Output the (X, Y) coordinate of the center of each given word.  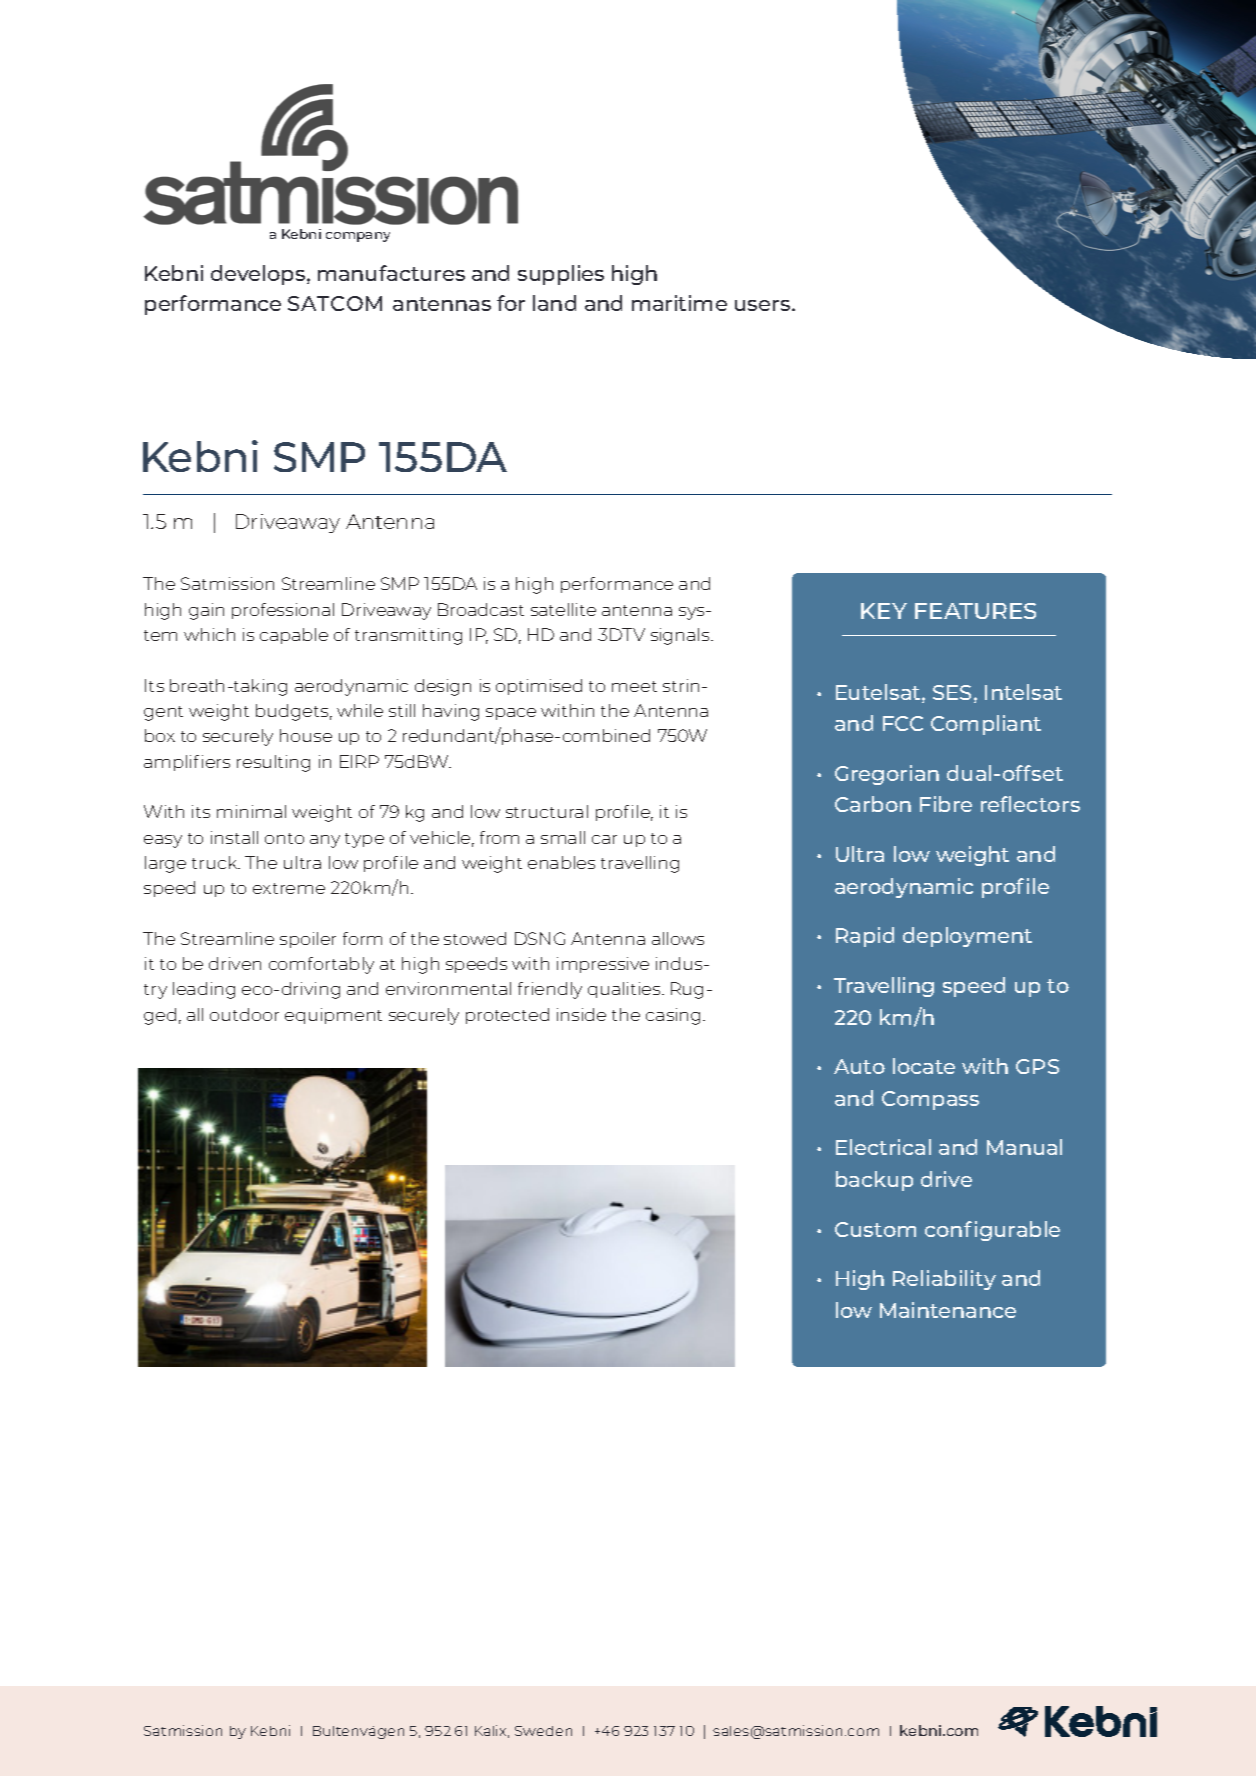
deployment (967, 937)
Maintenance (948, 1310)
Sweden (543, 1731)
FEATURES (975, 611)
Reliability (944, 1280)
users (762, 305)
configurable (992, 1231)
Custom (875, 1229)
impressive (603, 965)
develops (259, 275)
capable (294, 636)
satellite (563, 609)
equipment (333, 1016)
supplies (561, 275)
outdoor (244, 1014)
